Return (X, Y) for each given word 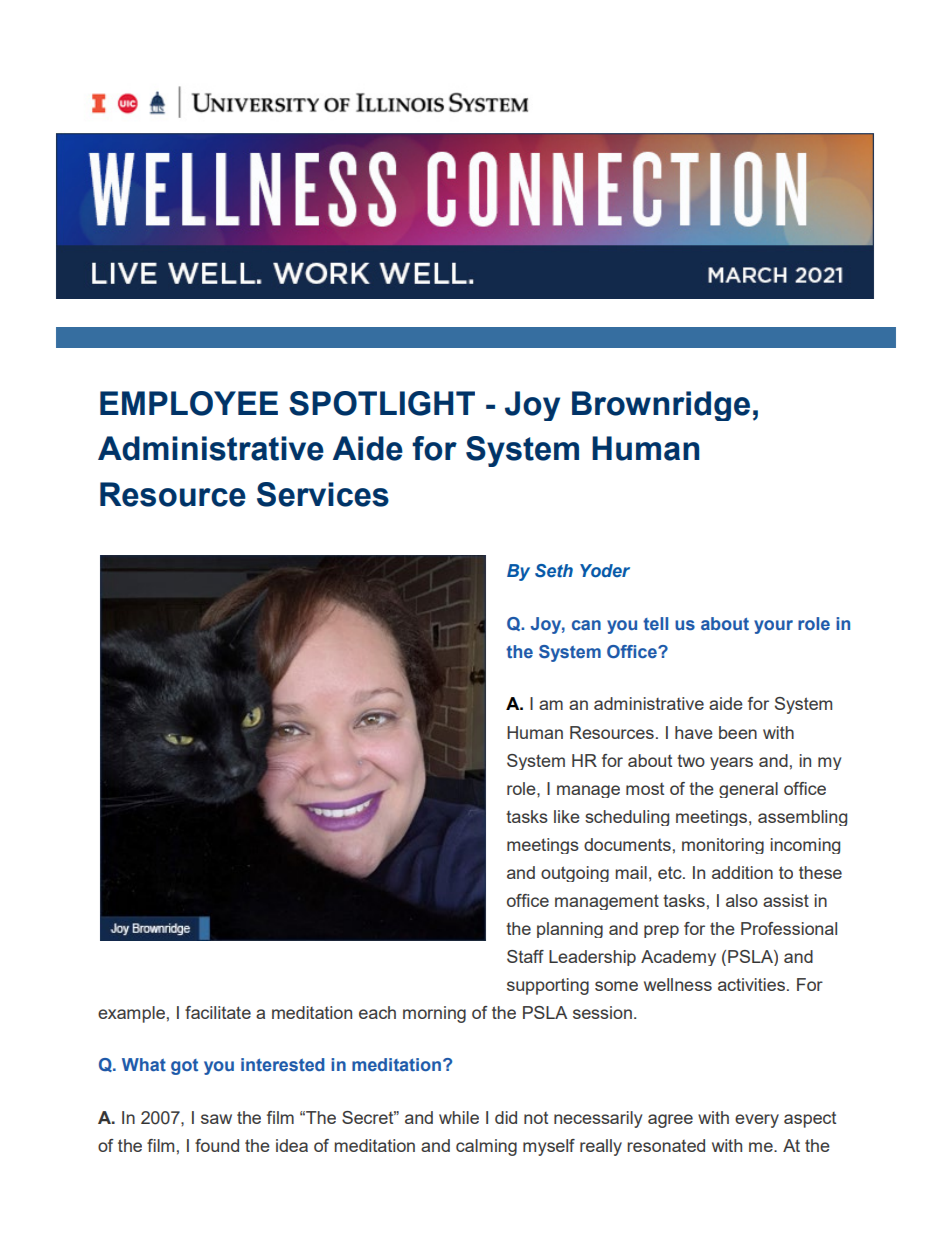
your (773, 627)
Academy (678, 958)
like (567, 816)
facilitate (218, 1012)
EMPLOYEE (189, 403)
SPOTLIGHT (382, 403)
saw (216, 1119)
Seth (554, 571)
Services (323, 494)
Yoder (605, 571)
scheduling (627, 818)
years (731, 763)
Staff (525, 956)
